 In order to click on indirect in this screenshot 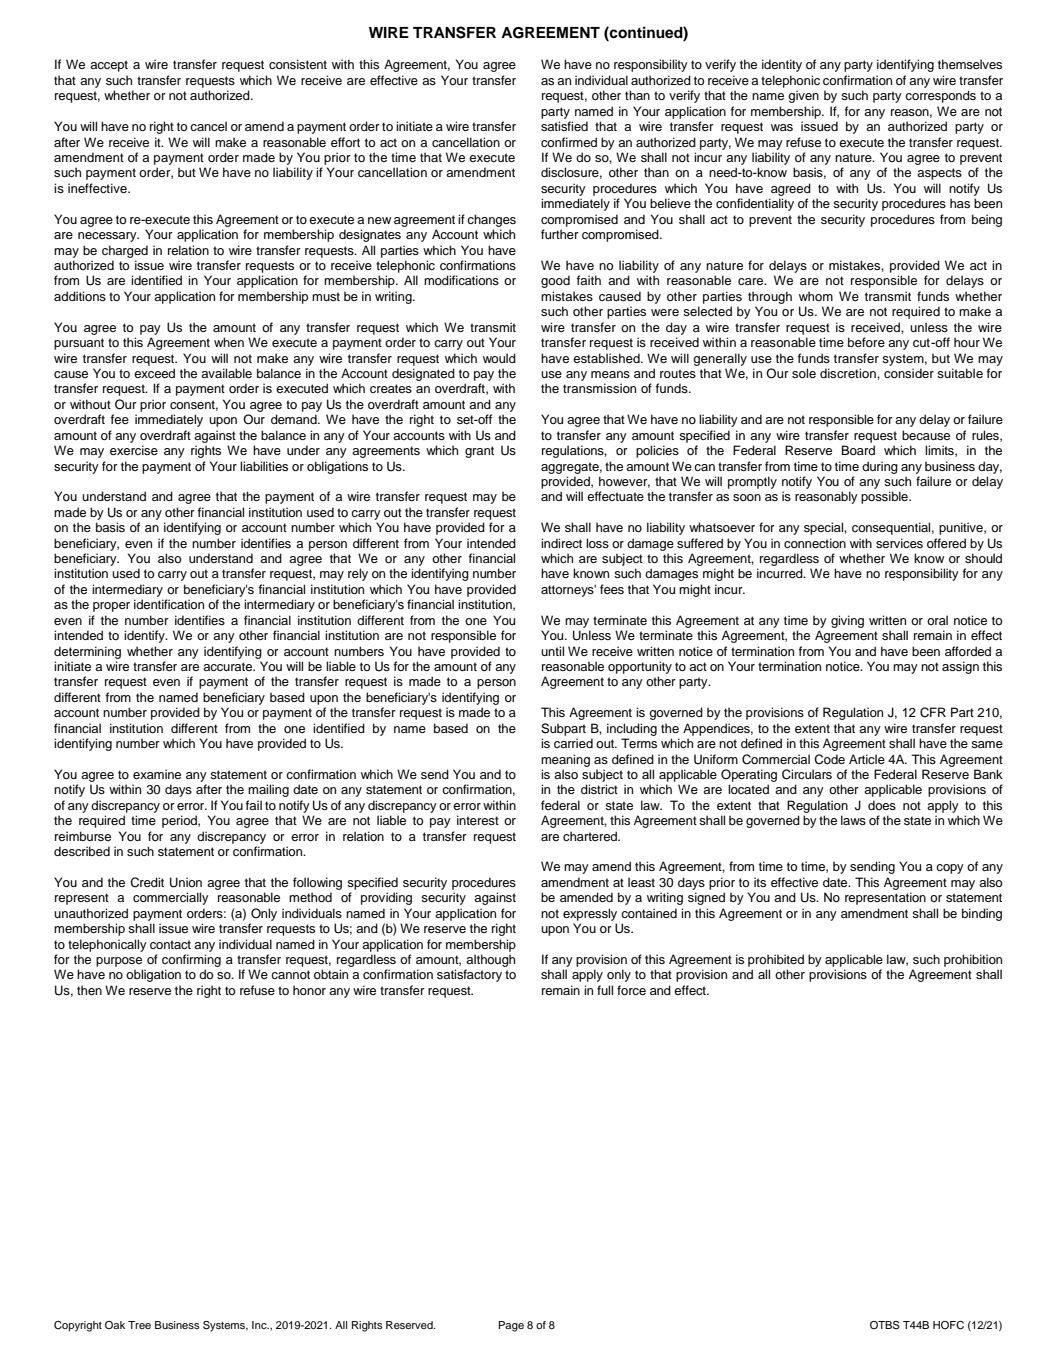, I will do `click(561, 543)`.
